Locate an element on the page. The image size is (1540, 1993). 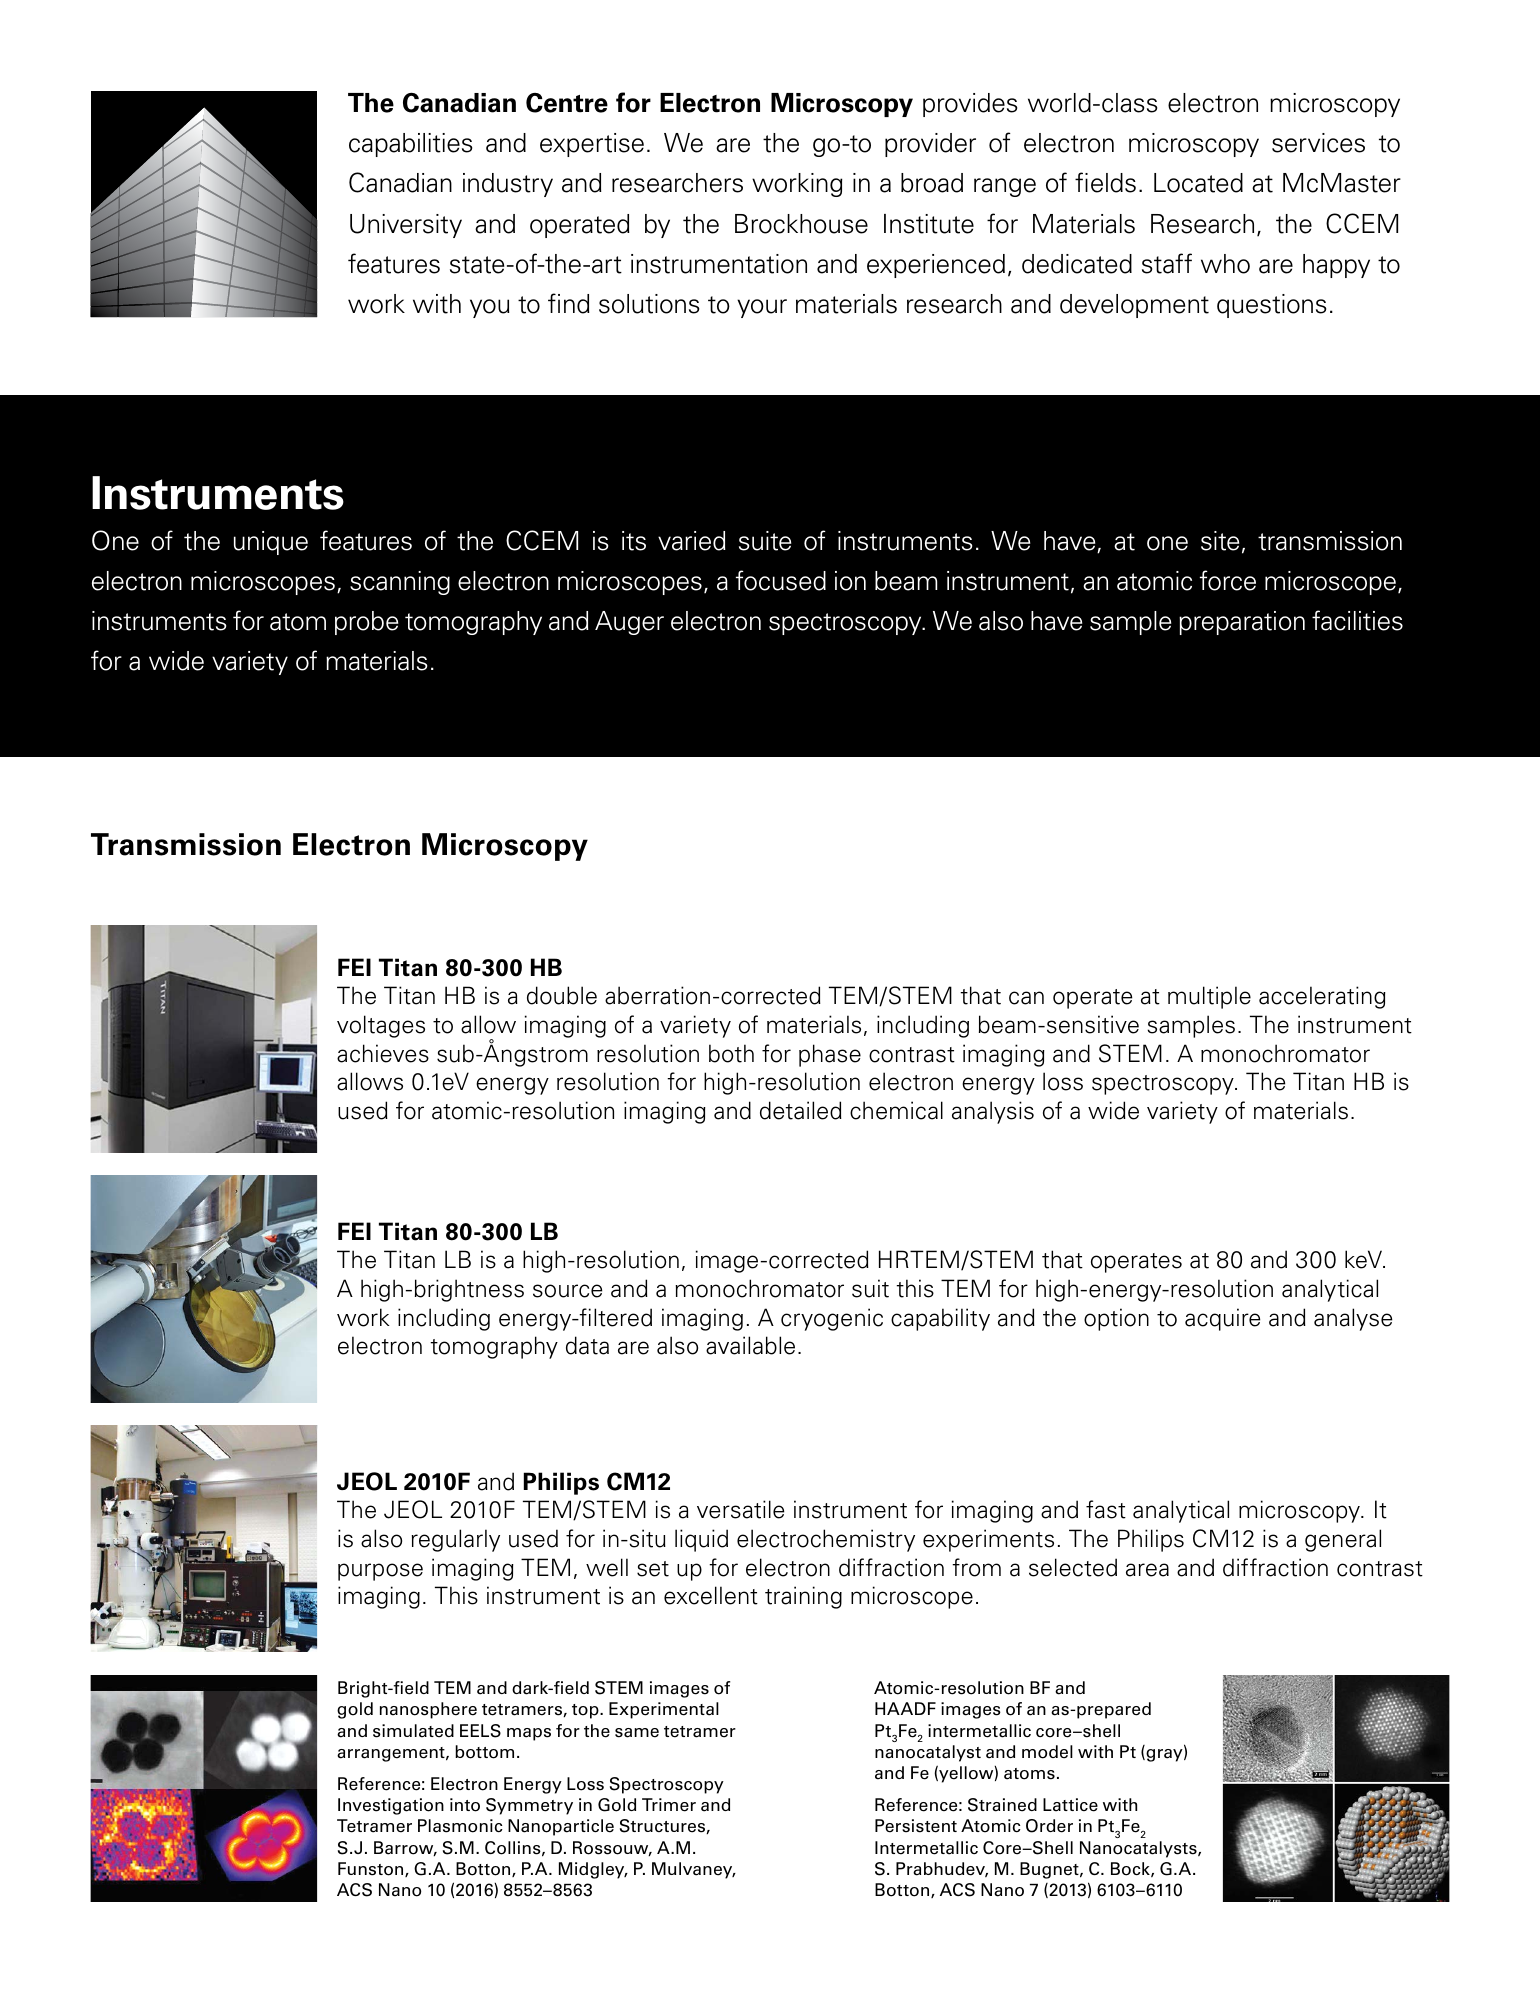
varied is located at coordinates (692, 541).
